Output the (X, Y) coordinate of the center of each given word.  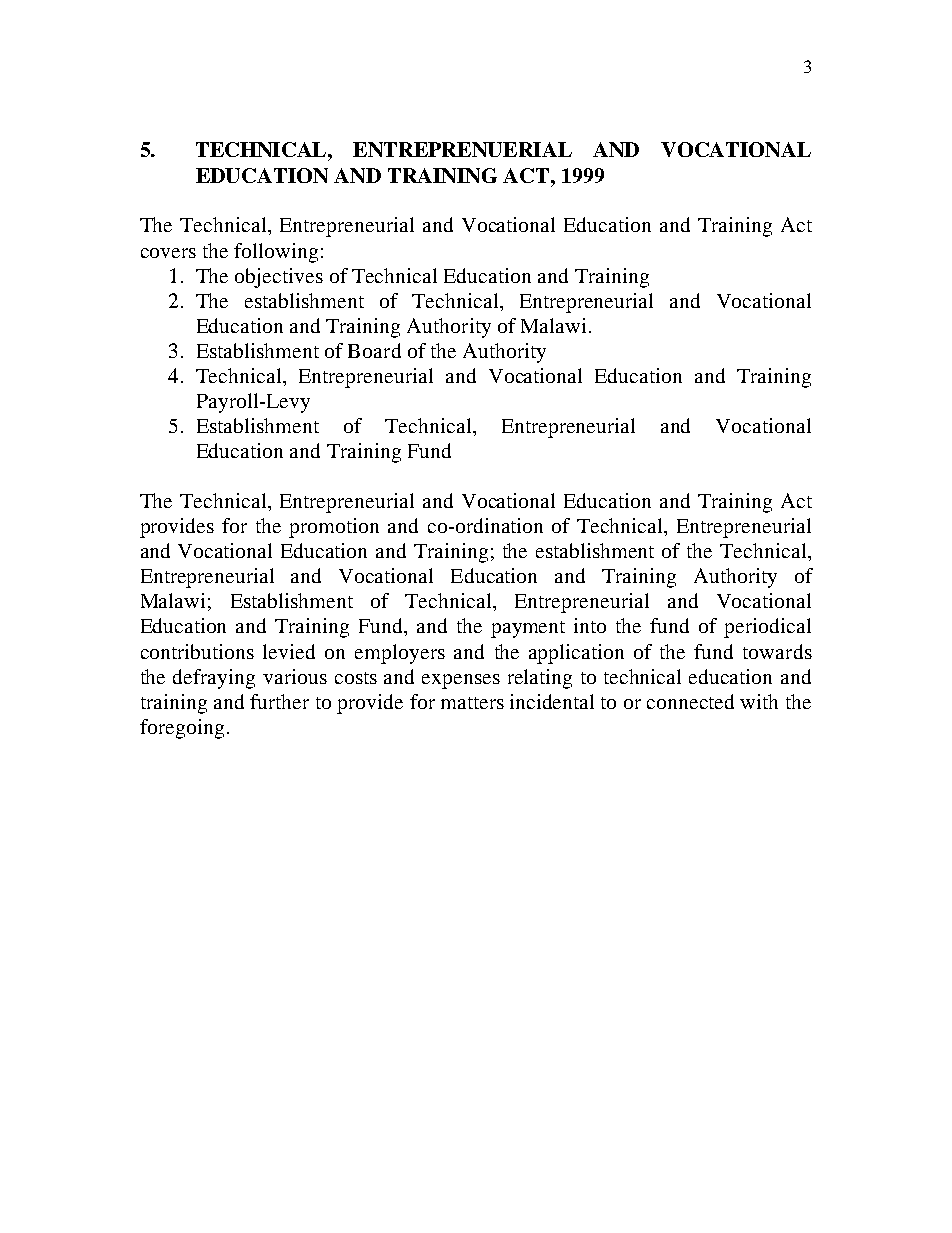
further (279, 701)
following (276, 253)
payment (528, 629)
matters (472, 703)
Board (374, 350)
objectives (279, 278)
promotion (334, 528)
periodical (767, 628)
